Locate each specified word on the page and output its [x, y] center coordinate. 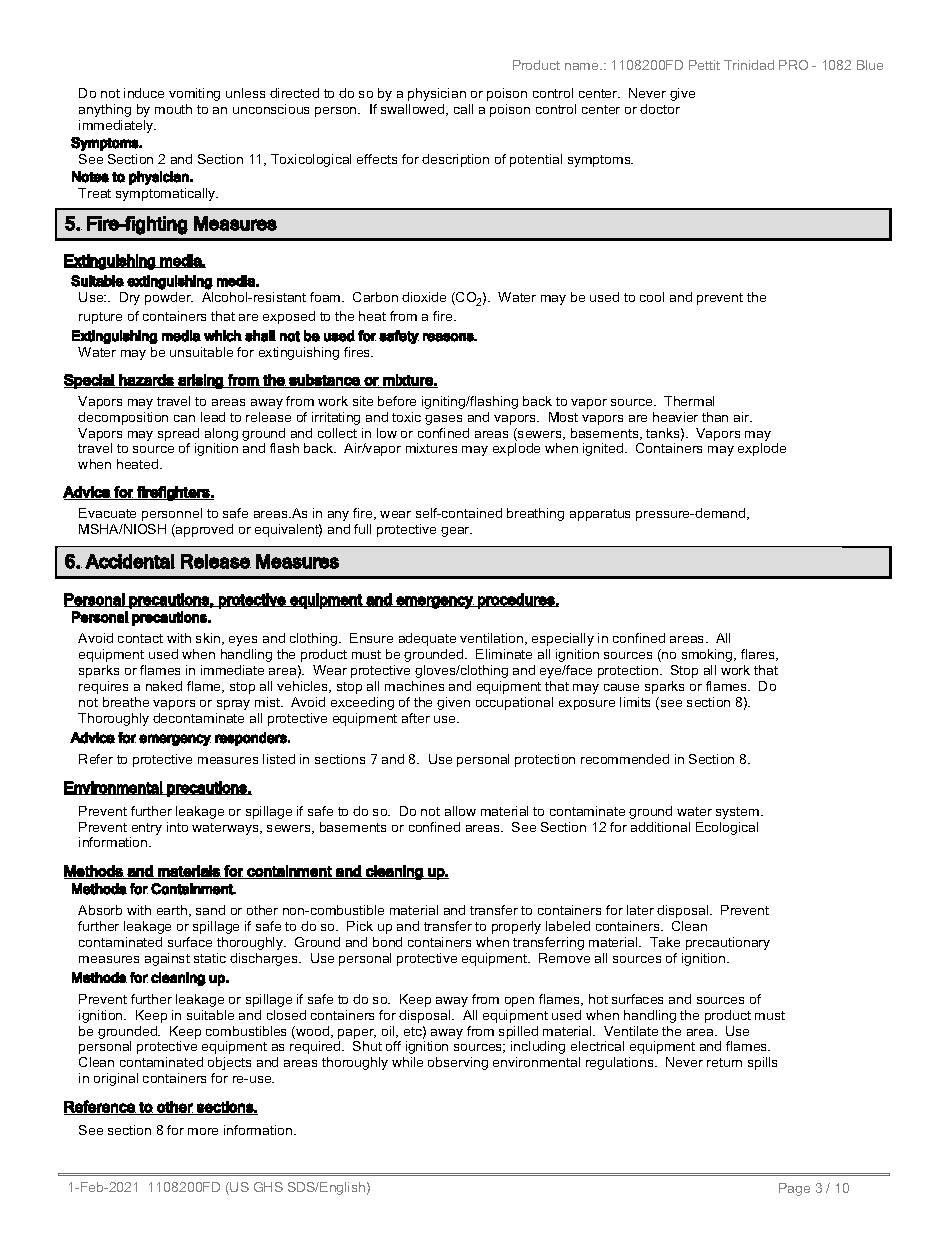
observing [458, 1063]
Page [794, 1189]
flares [759, 655]
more [203, 1131]
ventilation [493, 639]
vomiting [194, 94]
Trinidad [749, 65]
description [455, 160]
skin [209, 639]
